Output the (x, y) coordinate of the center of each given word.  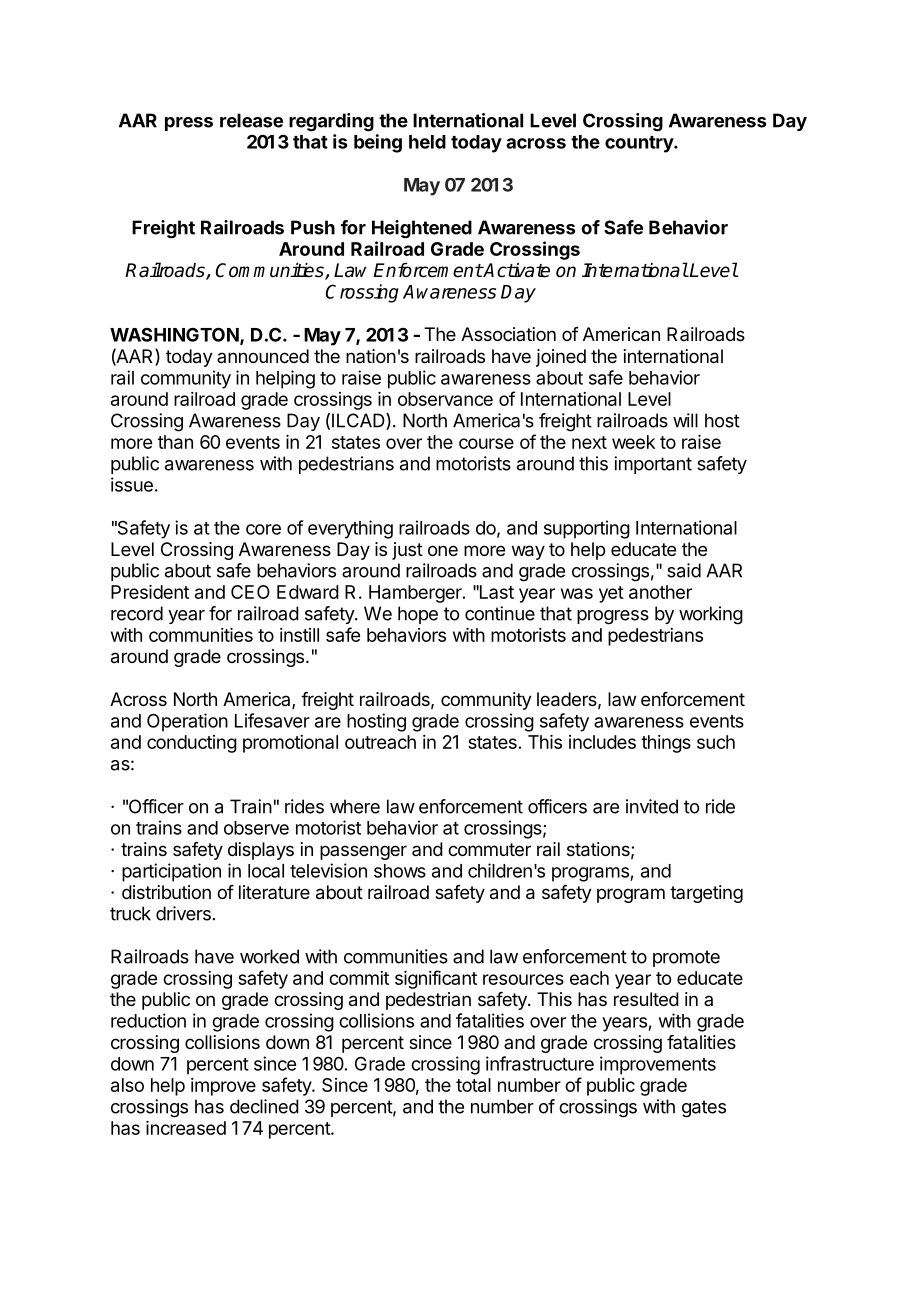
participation (171, 872)
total (473, 1085)
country (640, 144)
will (685, 420)
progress (613, 617)
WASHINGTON (175, 335)
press (189, 124)
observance (445, 399)
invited (652, 806)
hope (418, 615)
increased (186, 1128)
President (150, 592)
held (427, 142)
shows (400, 871)
